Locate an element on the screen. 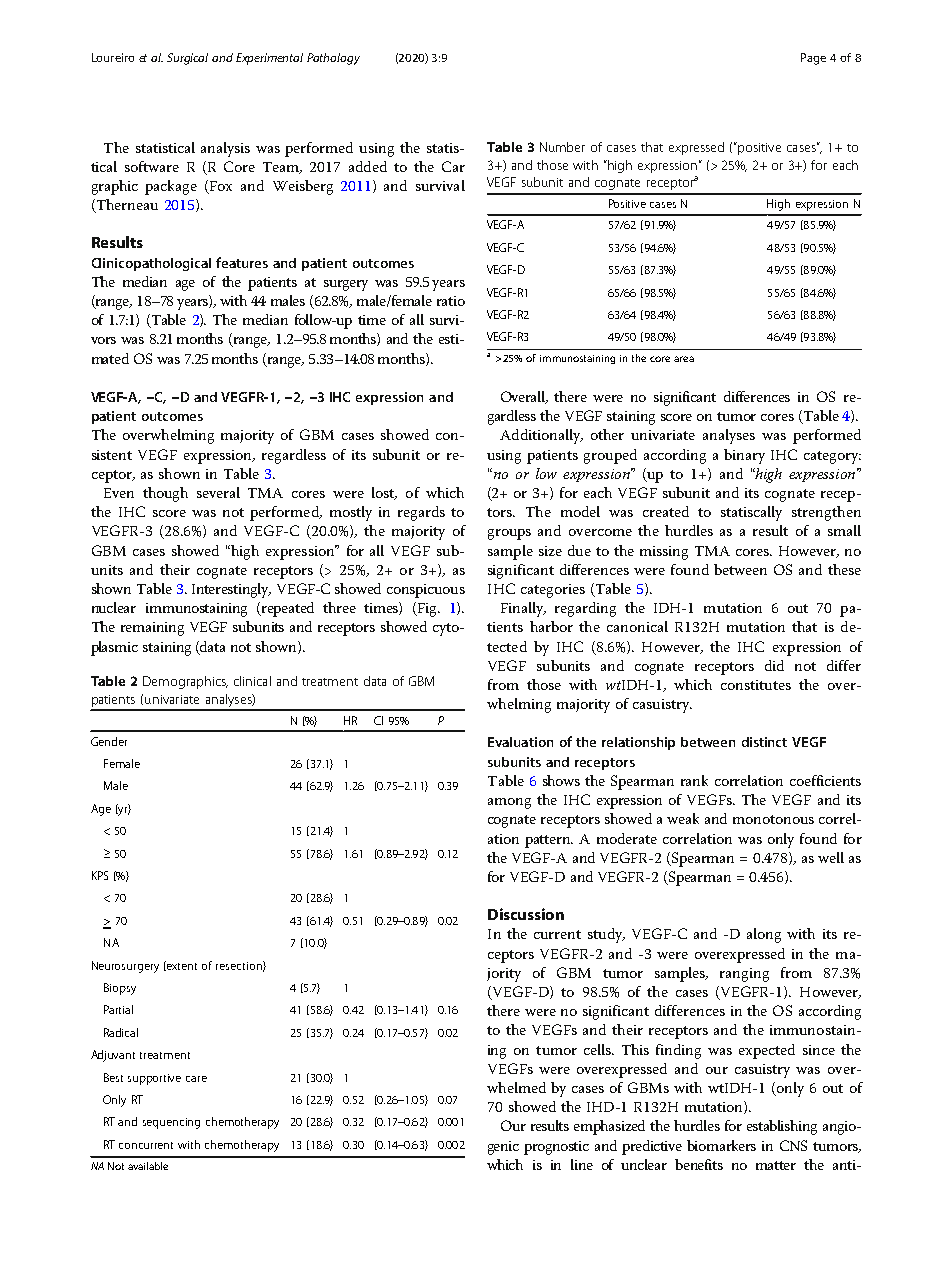 Image resolution: width=952 pixels, height=1265 pixels. Number is located at coordinates (562, 147).
